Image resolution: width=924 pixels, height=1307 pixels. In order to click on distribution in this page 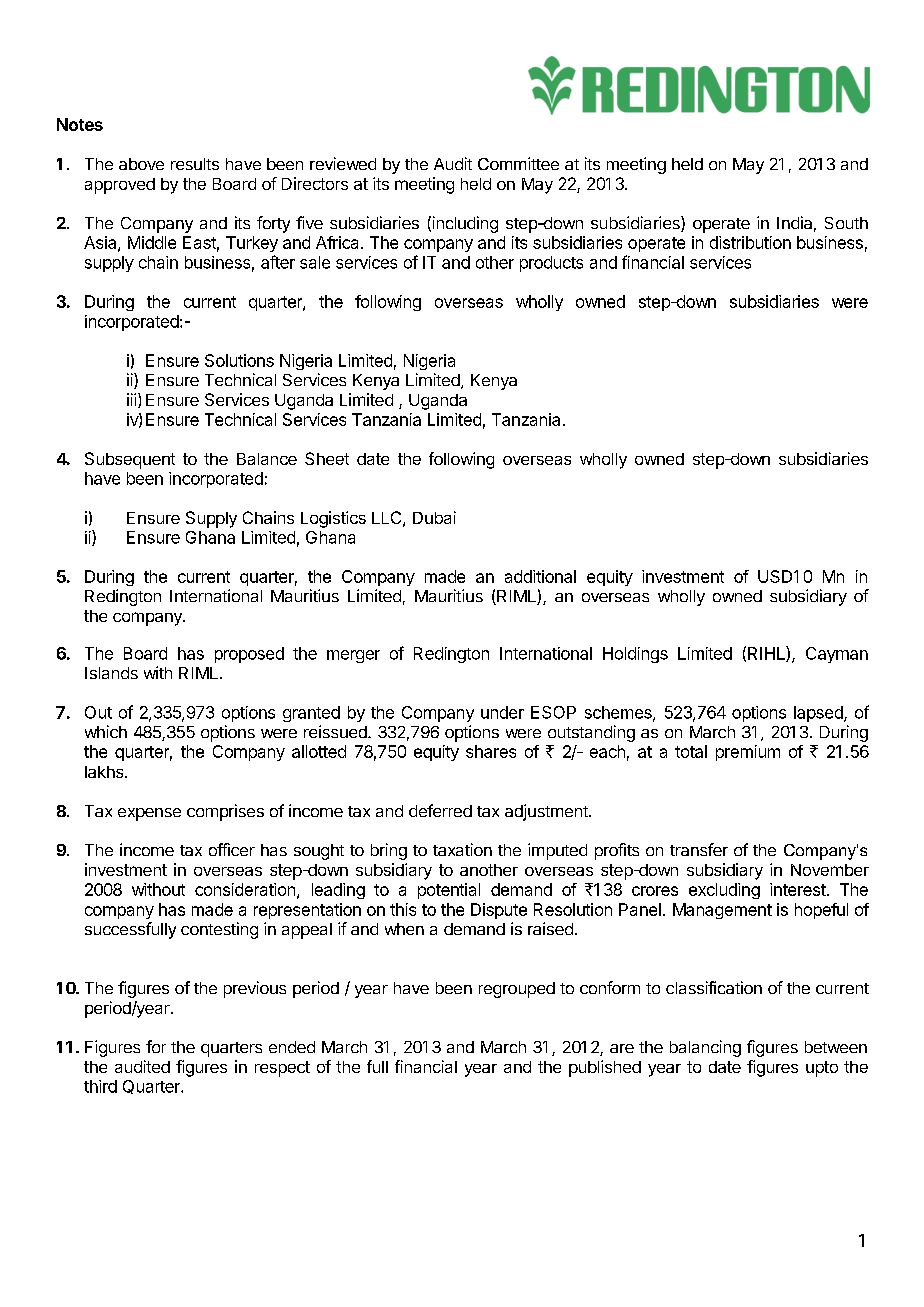, I will do `click(750, 242)`.
